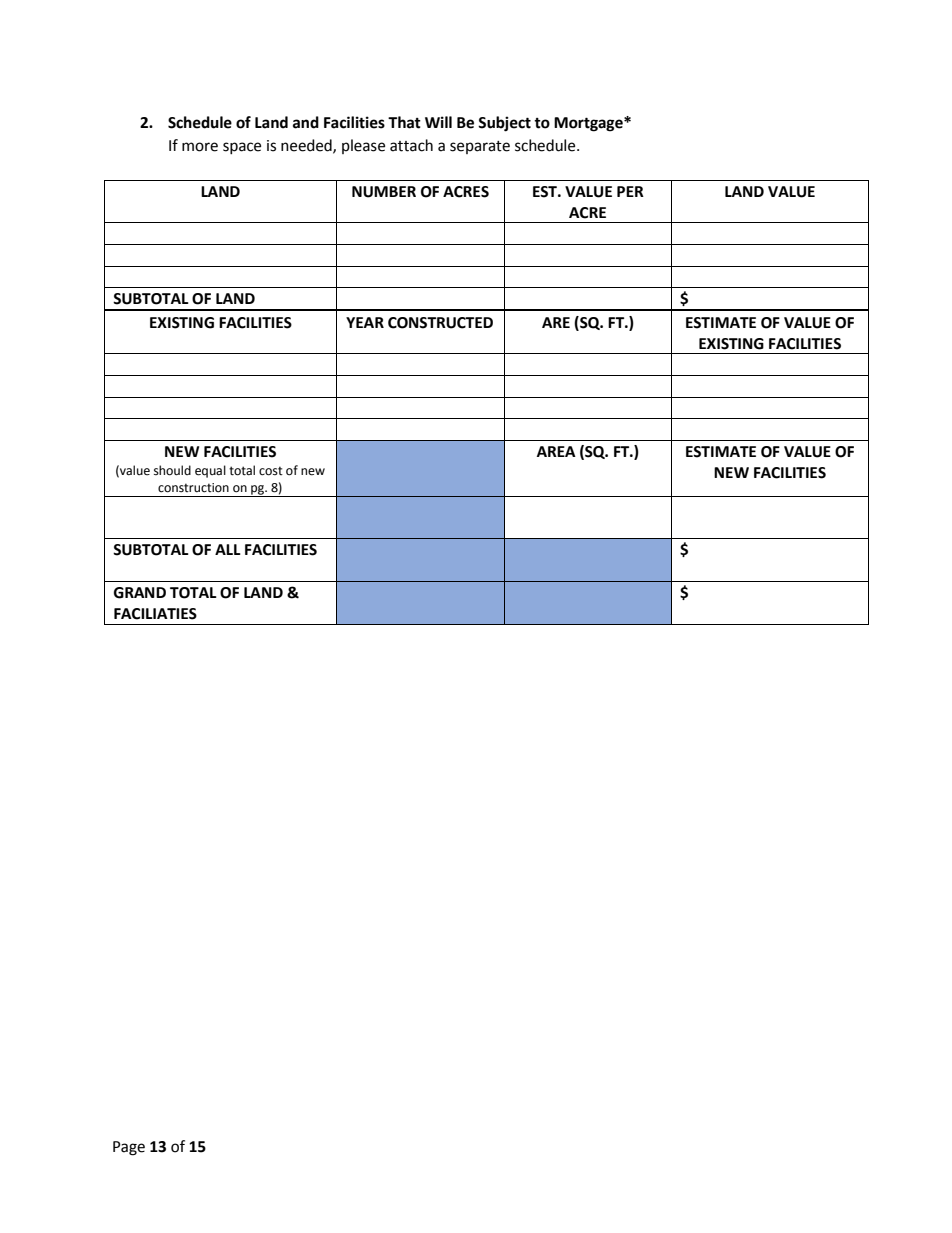 The height and width of the screenshot is (1233, 952). I want to click on cost, so click(271, 471).
